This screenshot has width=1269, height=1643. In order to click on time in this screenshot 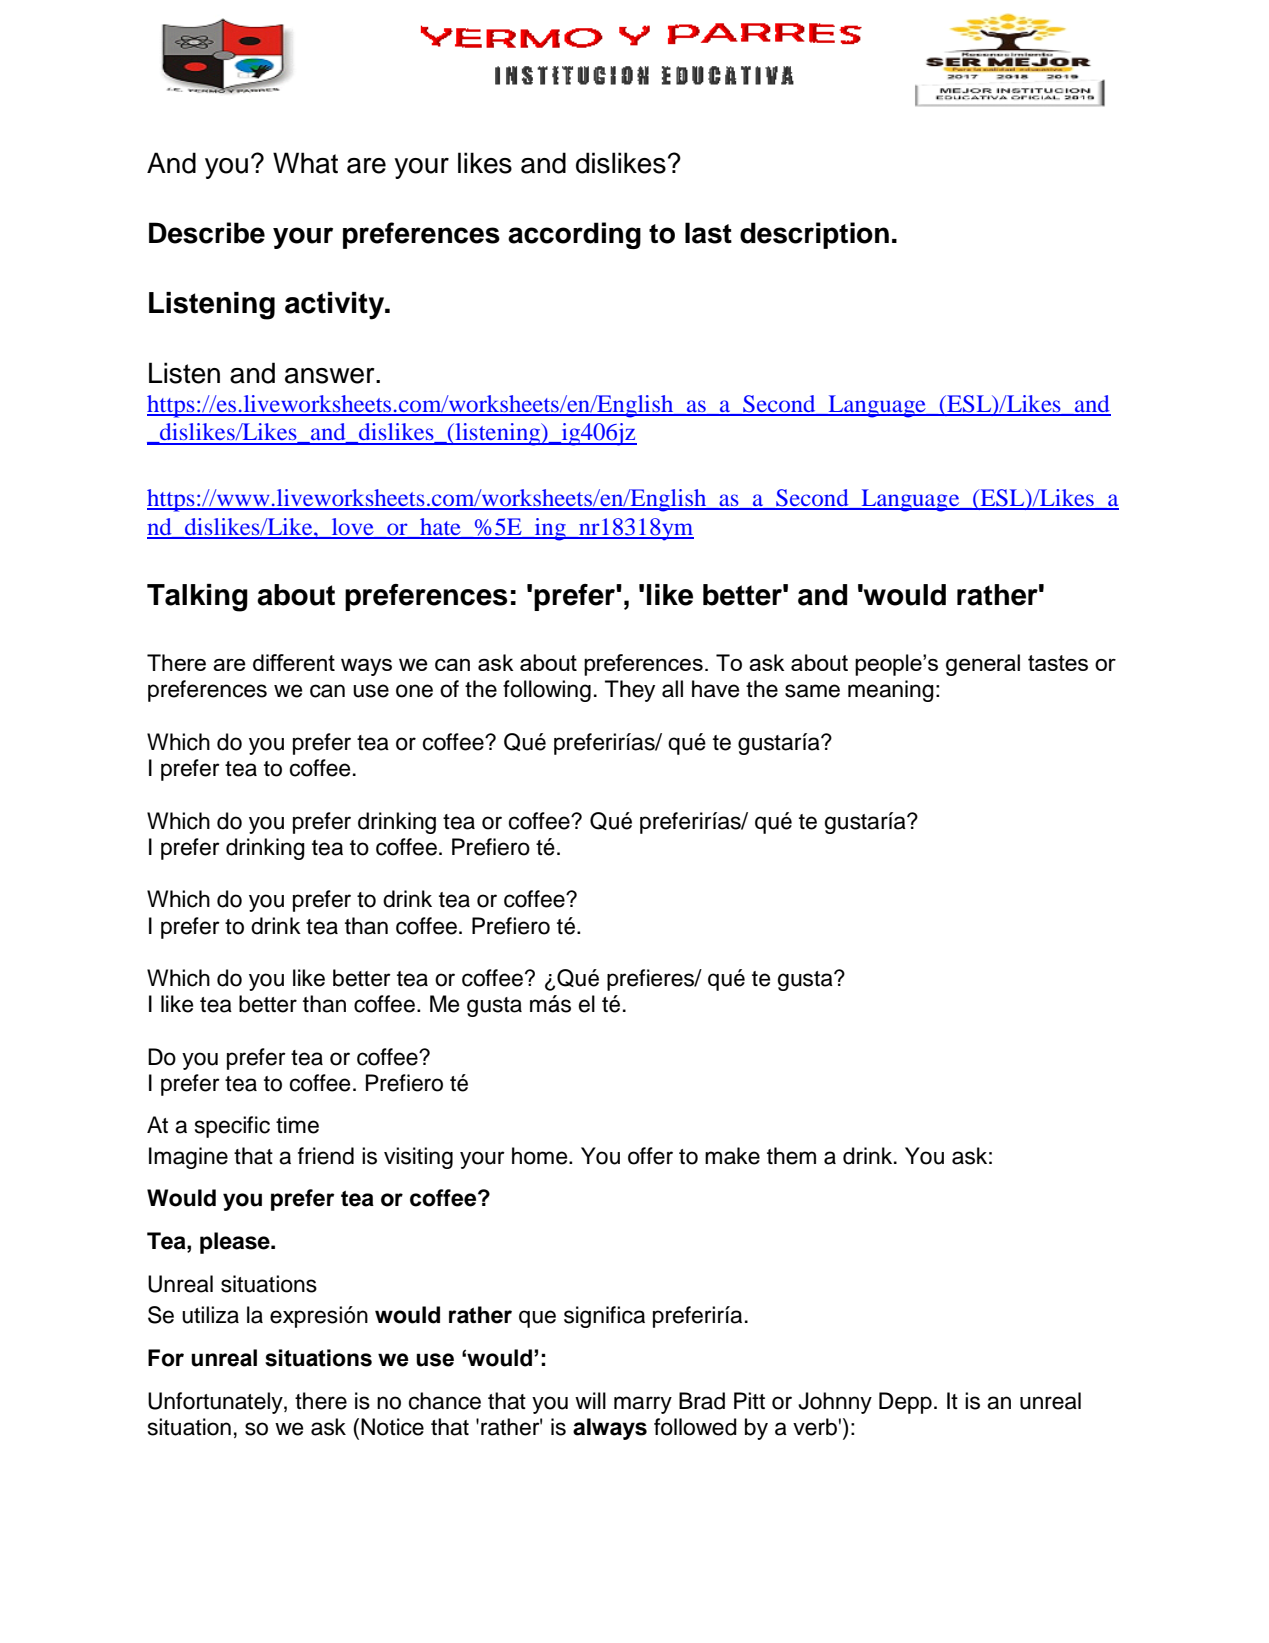, I will do `click(297, 1125)`.
